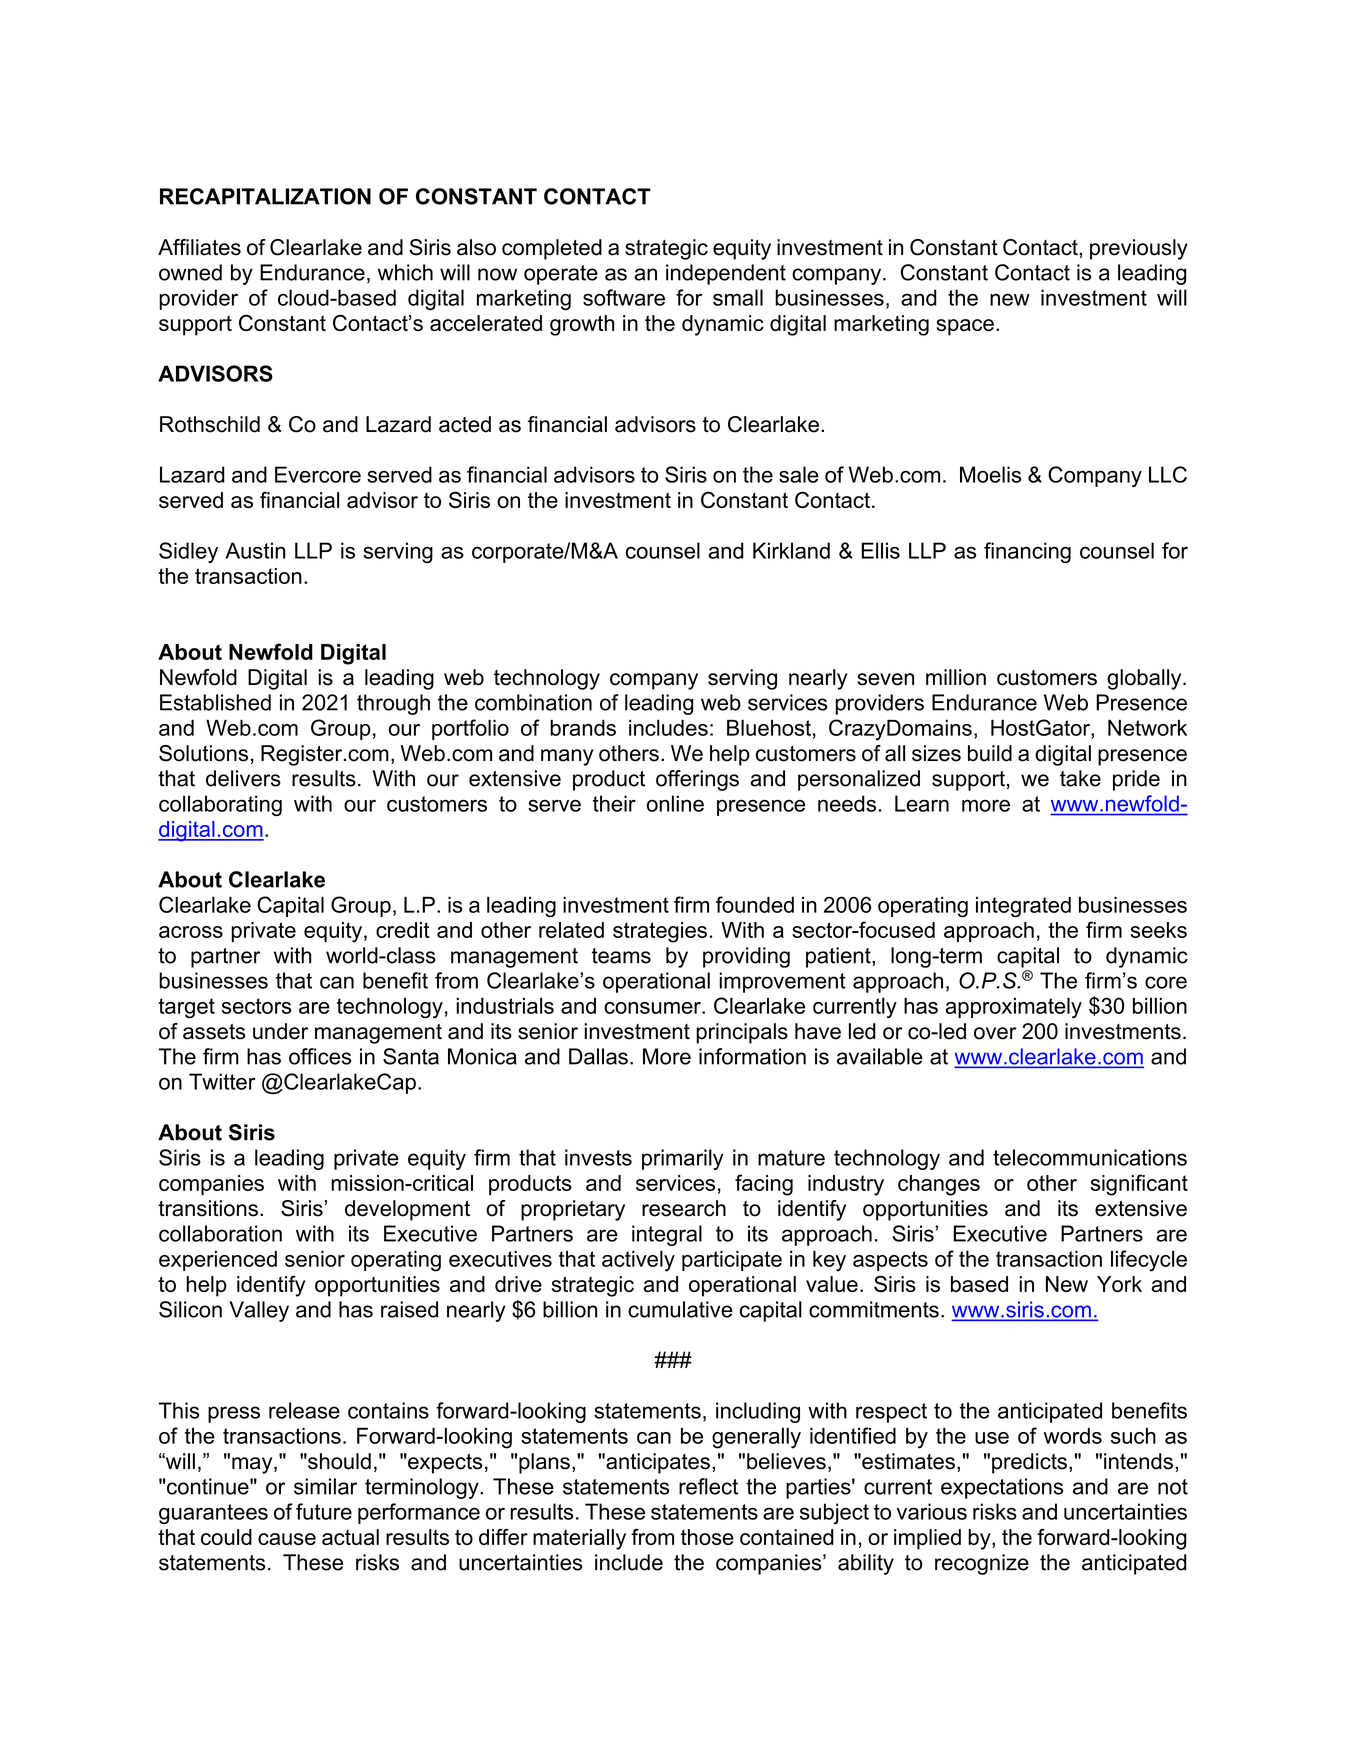 The height and width of the page is (1742, 1346). What do you see at coordinates (287, 1539) in the page?
I see `cause` at bounding box center [287, 1539].
